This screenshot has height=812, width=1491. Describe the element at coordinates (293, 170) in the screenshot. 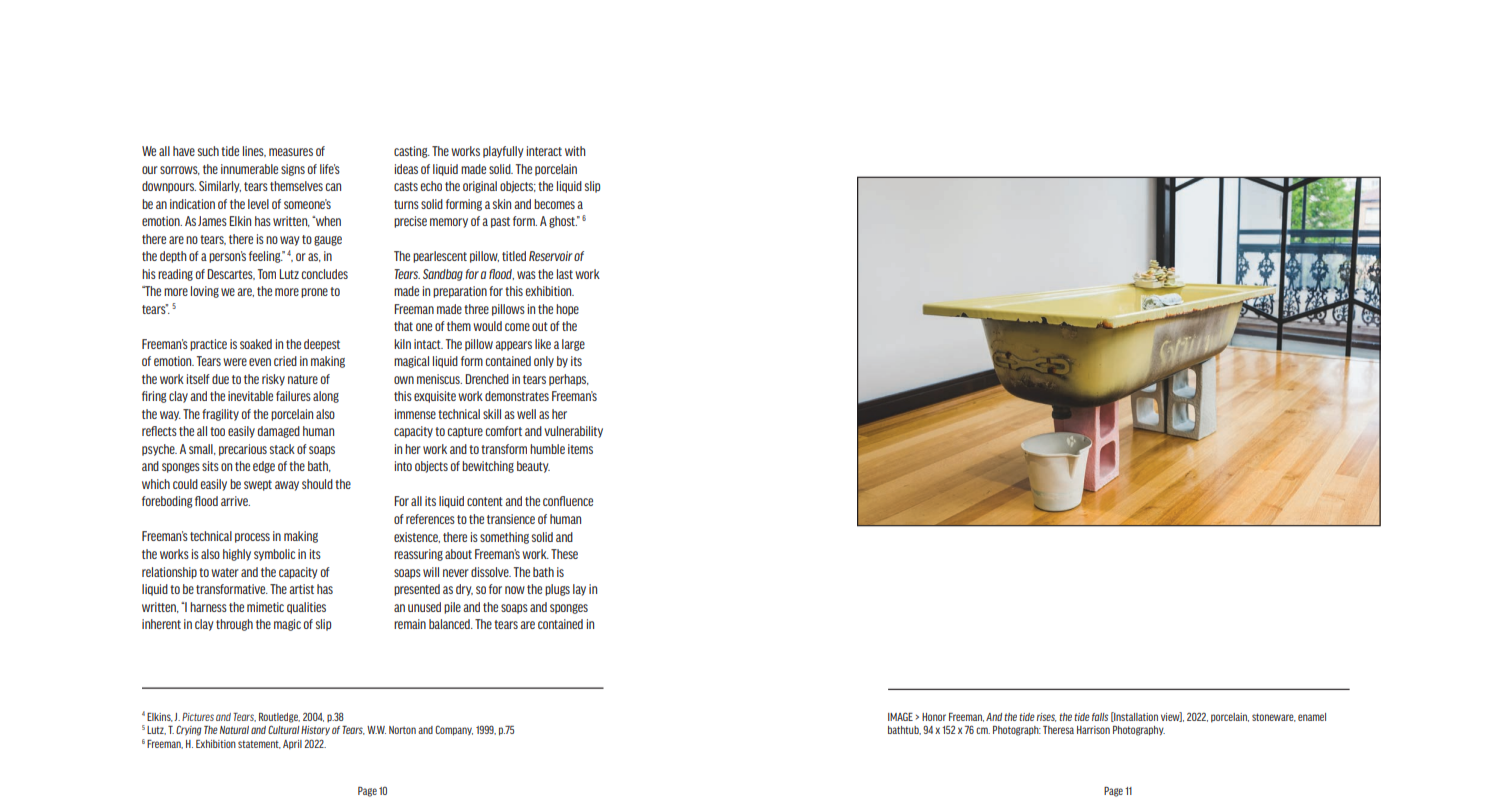

I see `signs` at that location.
